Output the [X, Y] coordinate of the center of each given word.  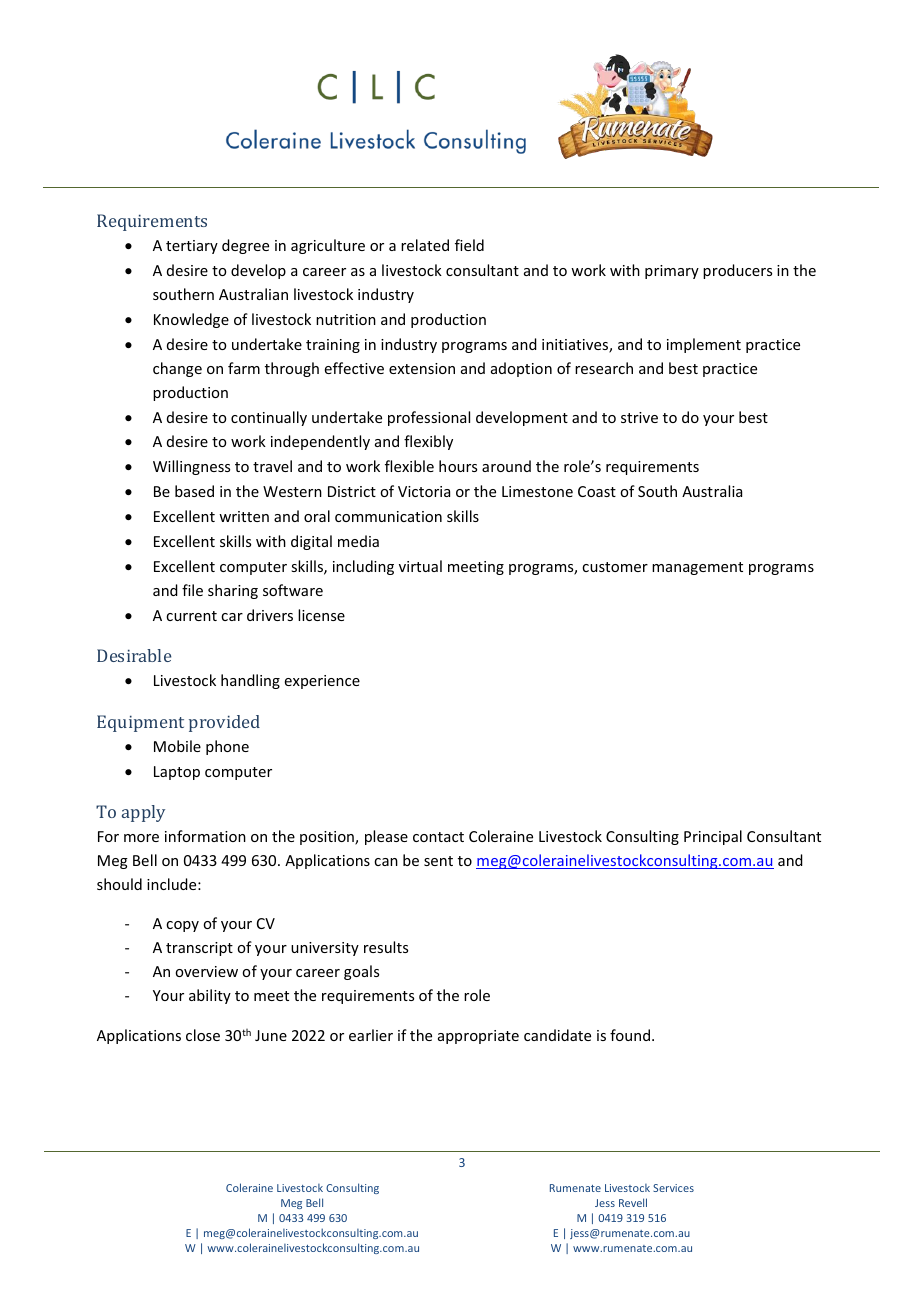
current [191, 616]
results [386, 947]
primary [672, 272]
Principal [713, 837]
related [425, 245]
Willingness [191, 467]
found [630, 1035]
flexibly [428, 442]
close [203, 1035]
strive [639, 417]
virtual [420, 566]
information [205, 836]
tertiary [192, 247]
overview [206, 971]
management [697, 568]
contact [438, 837]
